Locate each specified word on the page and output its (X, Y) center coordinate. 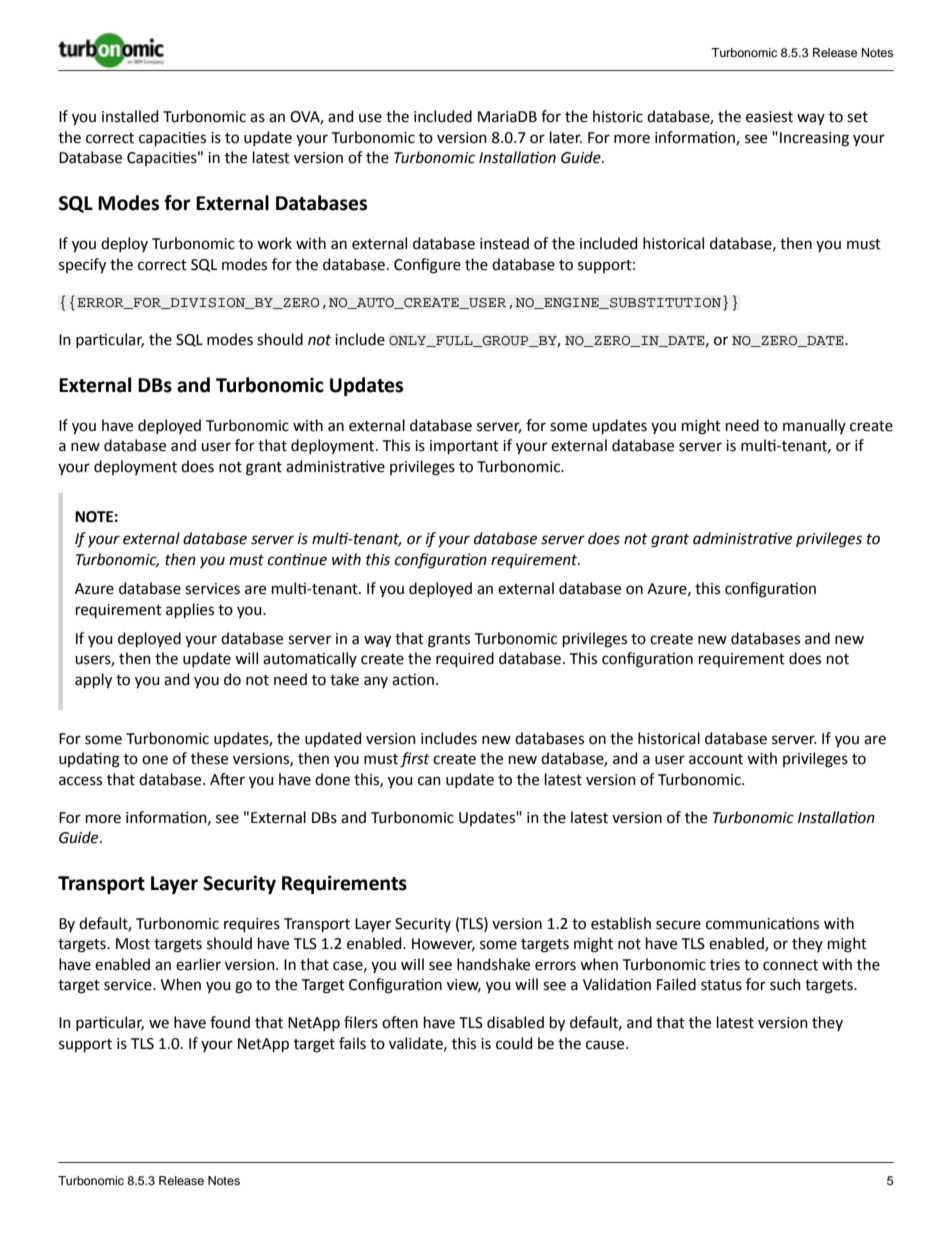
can (429, 781)
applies (190, 610)
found (230, 1022)
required (465, 659)
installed (130, 116)
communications (762, 924)
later (566, 137)
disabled (515, 1022)
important (464, 447)
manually (814, 426)
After (227, 779)
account (716, 759)
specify (82, 266)
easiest (769, 117)
